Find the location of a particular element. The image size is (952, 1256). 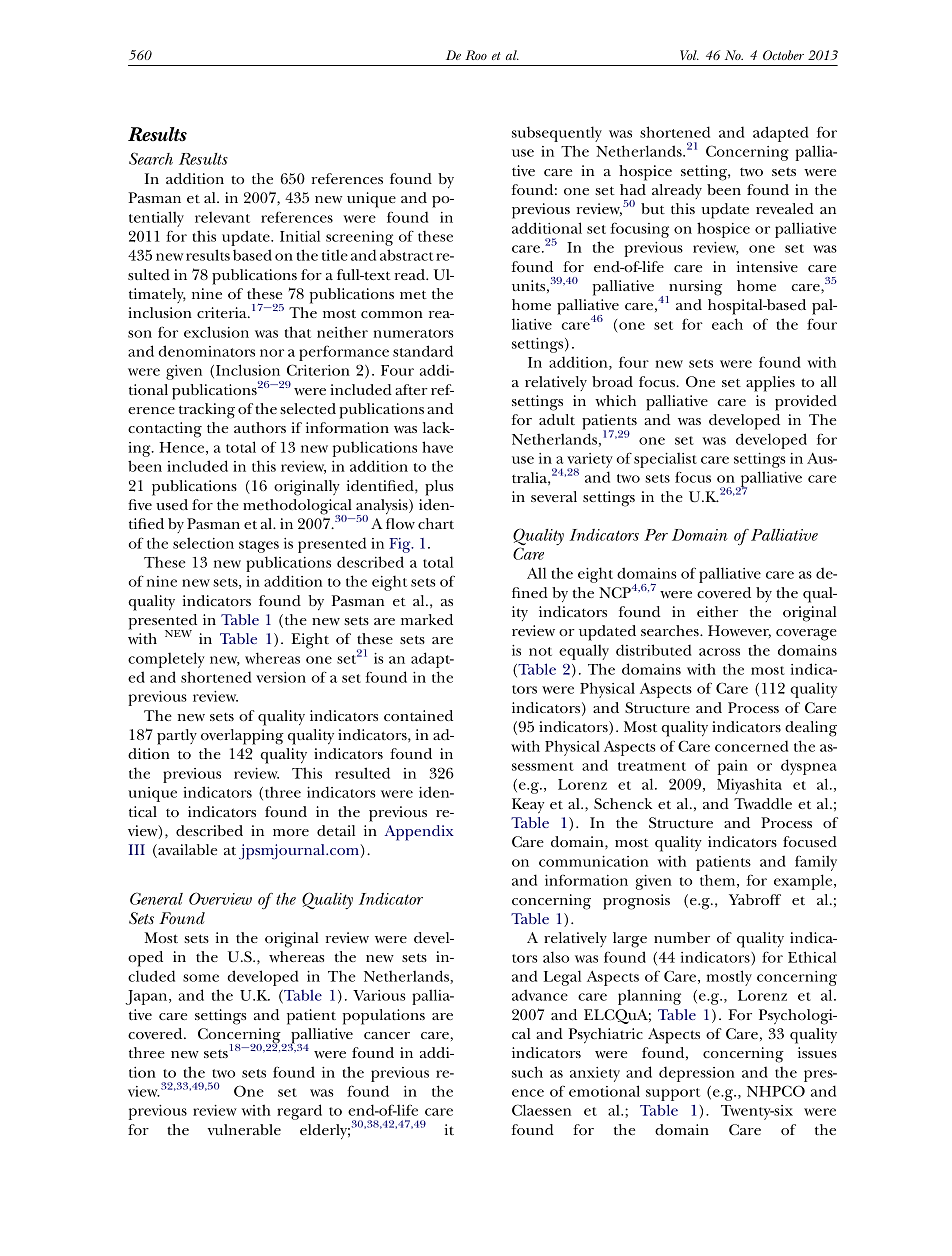

Roo is located at coordinates (476, 55).
